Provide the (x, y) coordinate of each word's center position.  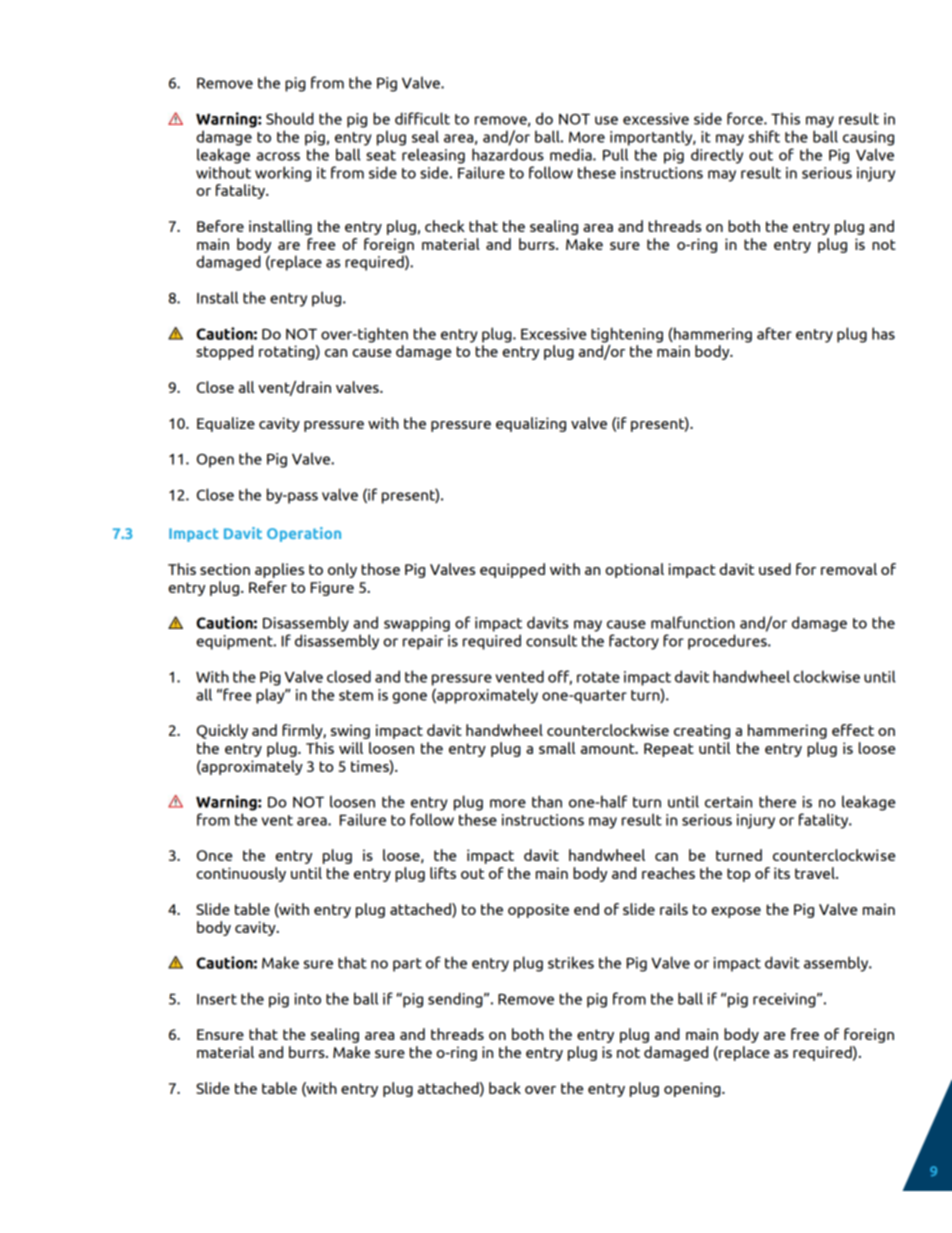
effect (853, 730)
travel (816, 873)
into (308, 999)
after (774, 333)
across (278, 156)
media (572, 154)
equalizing (531, 424)
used (775, 569)
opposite (538, 910)
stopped (224, 352)
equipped (512, 570)
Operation (304, 534)
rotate (598, 677)
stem (356, 695)
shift (764, 136)
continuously (241, 874)
